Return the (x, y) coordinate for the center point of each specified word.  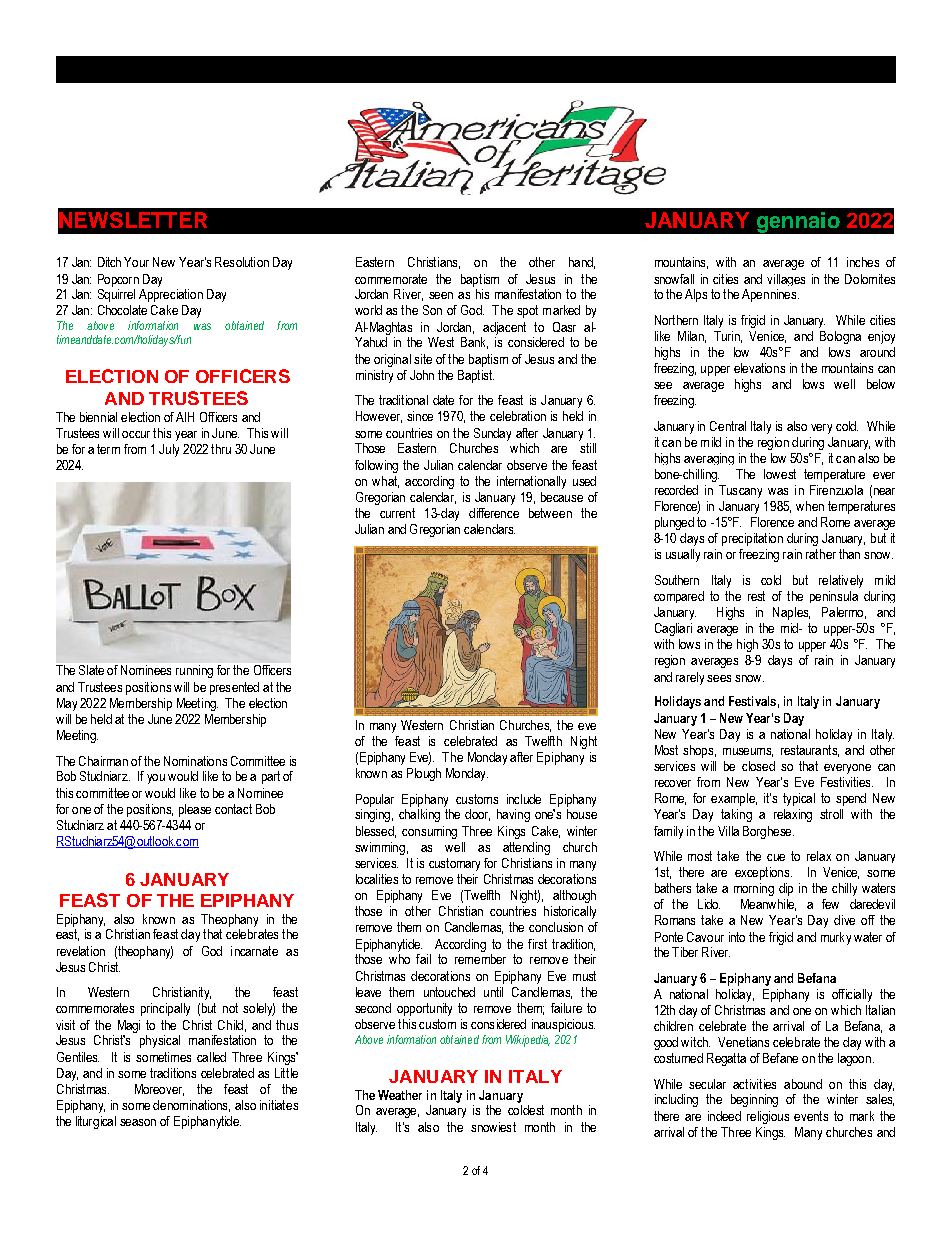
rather (821, 554)
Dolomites (870, 279)
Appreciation (171, 295)
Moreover (159, 1090)
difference (494, 513)
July (169, 450)
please (195, 810)
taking (736, 815)
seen (441, 295)
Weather (400, 1095)
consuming (429, 832)
